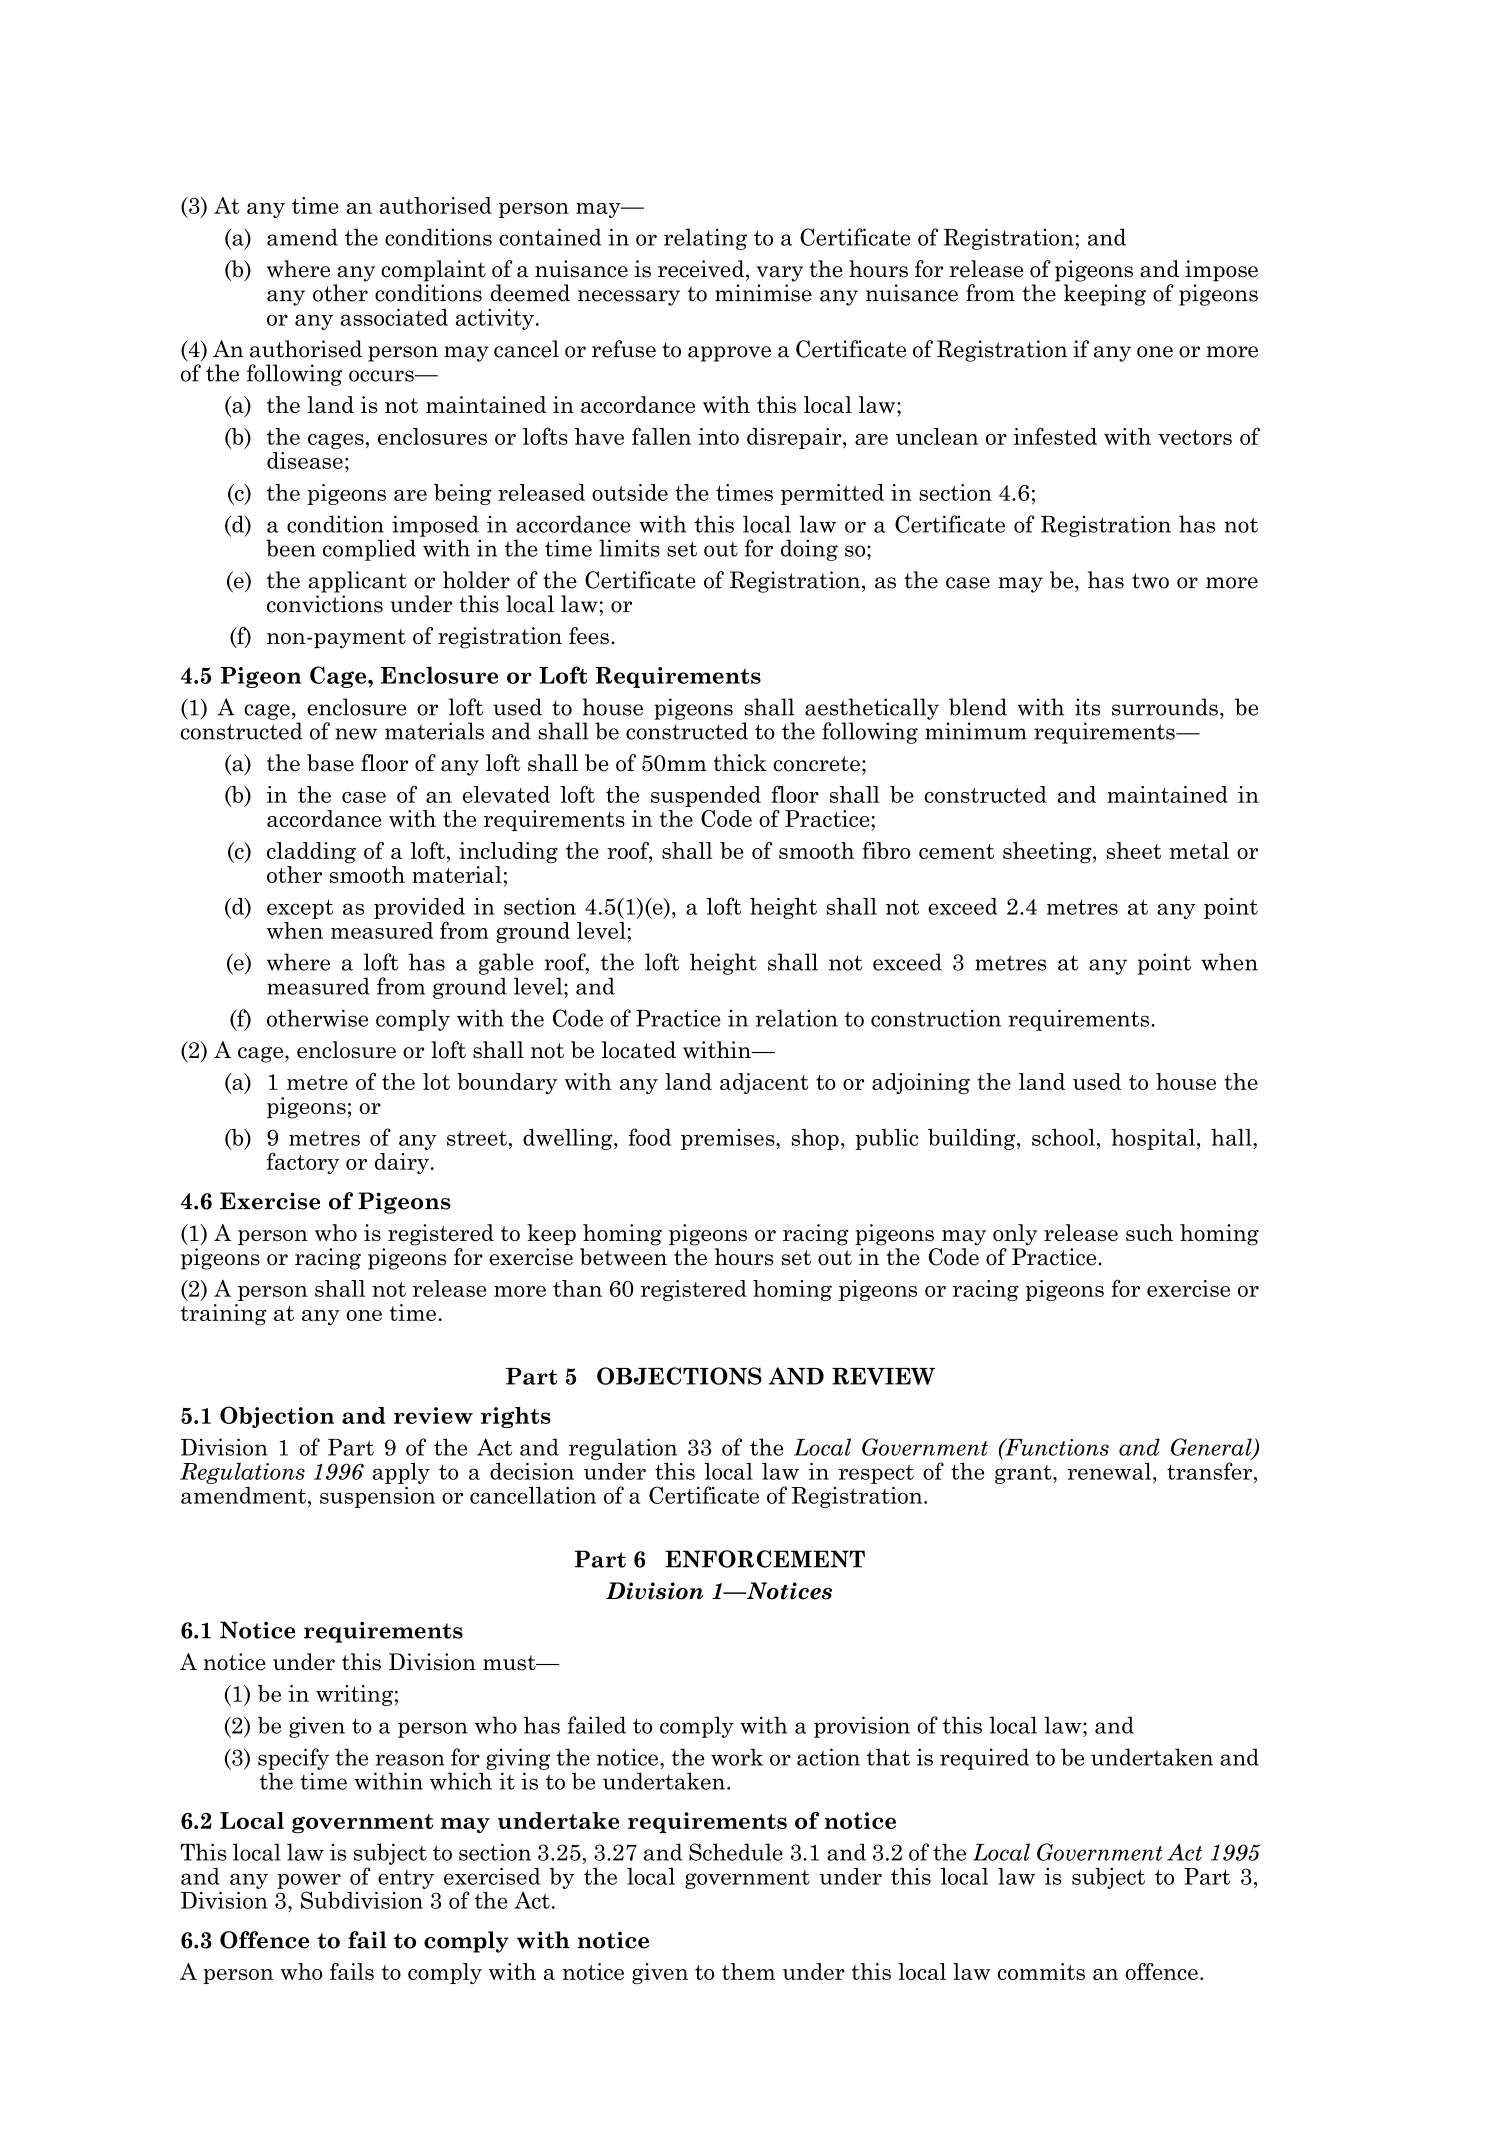  I want to click on them, so click(748, 1971).
